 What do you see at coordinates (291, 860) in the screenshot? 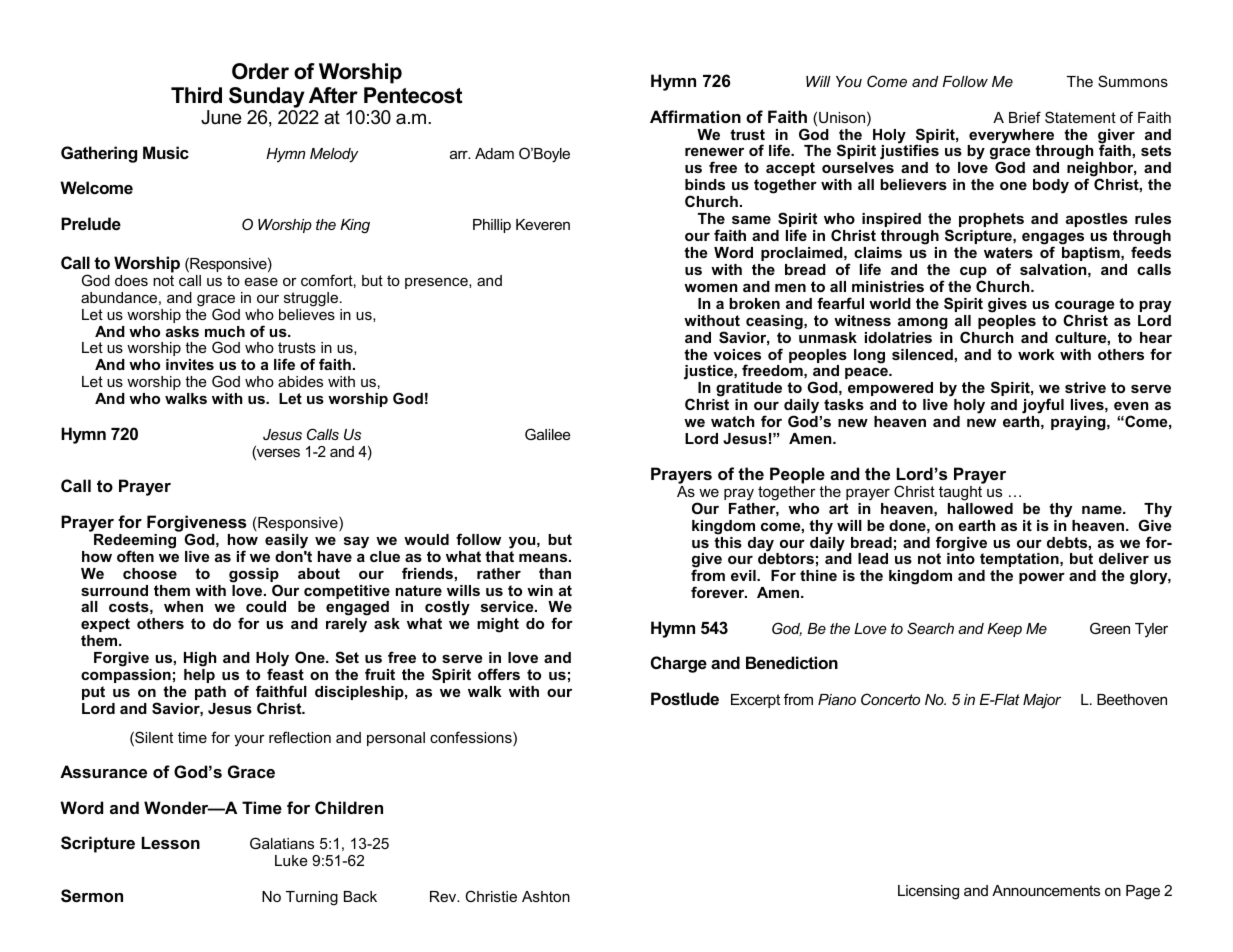
I see `Luke` at bounding box center [291, 860].
